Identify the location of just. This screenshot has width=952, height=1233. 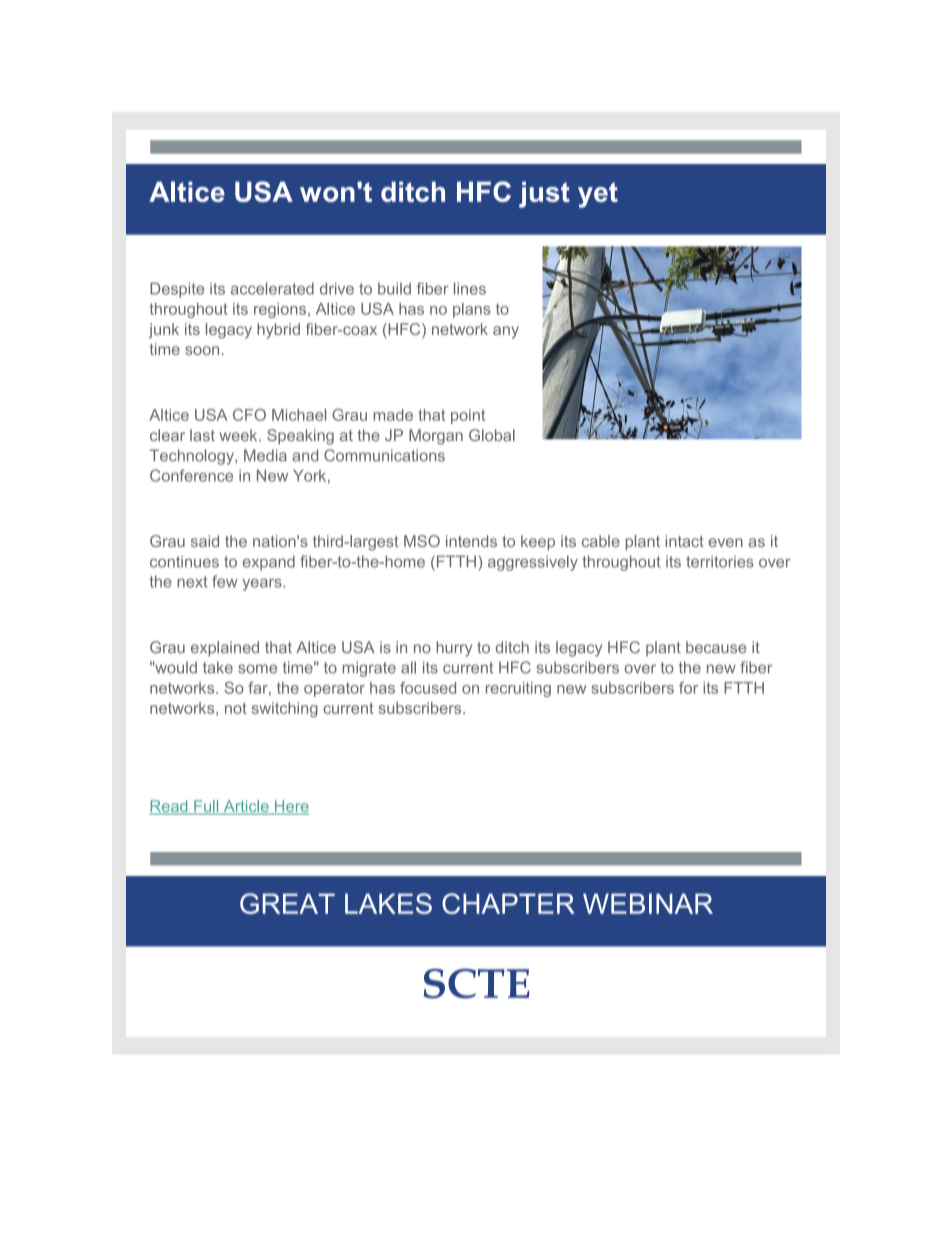
(544, 194).
